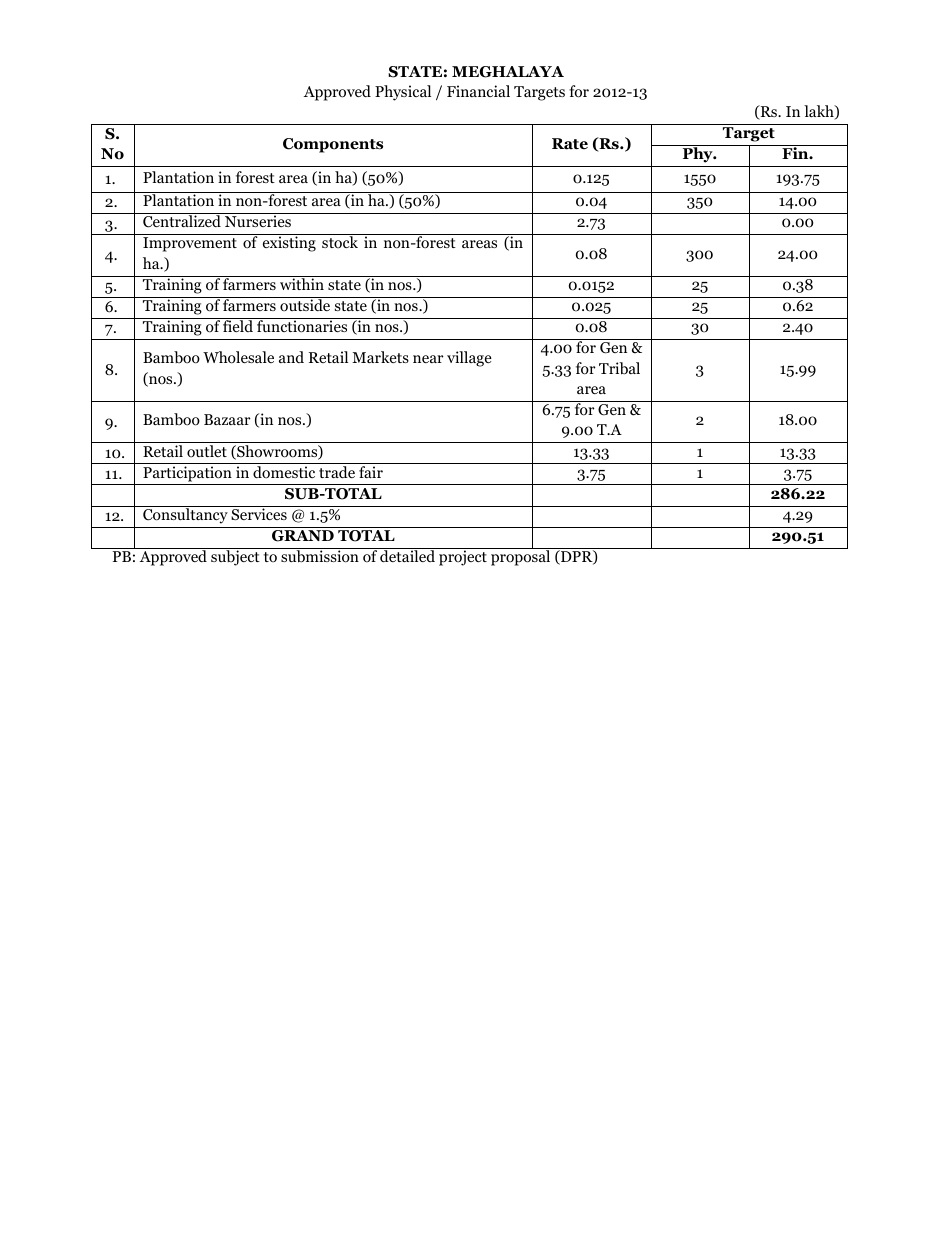  Describe the element at coordinates (403, 93) in the screenshot. I see `Physical` at that location.
